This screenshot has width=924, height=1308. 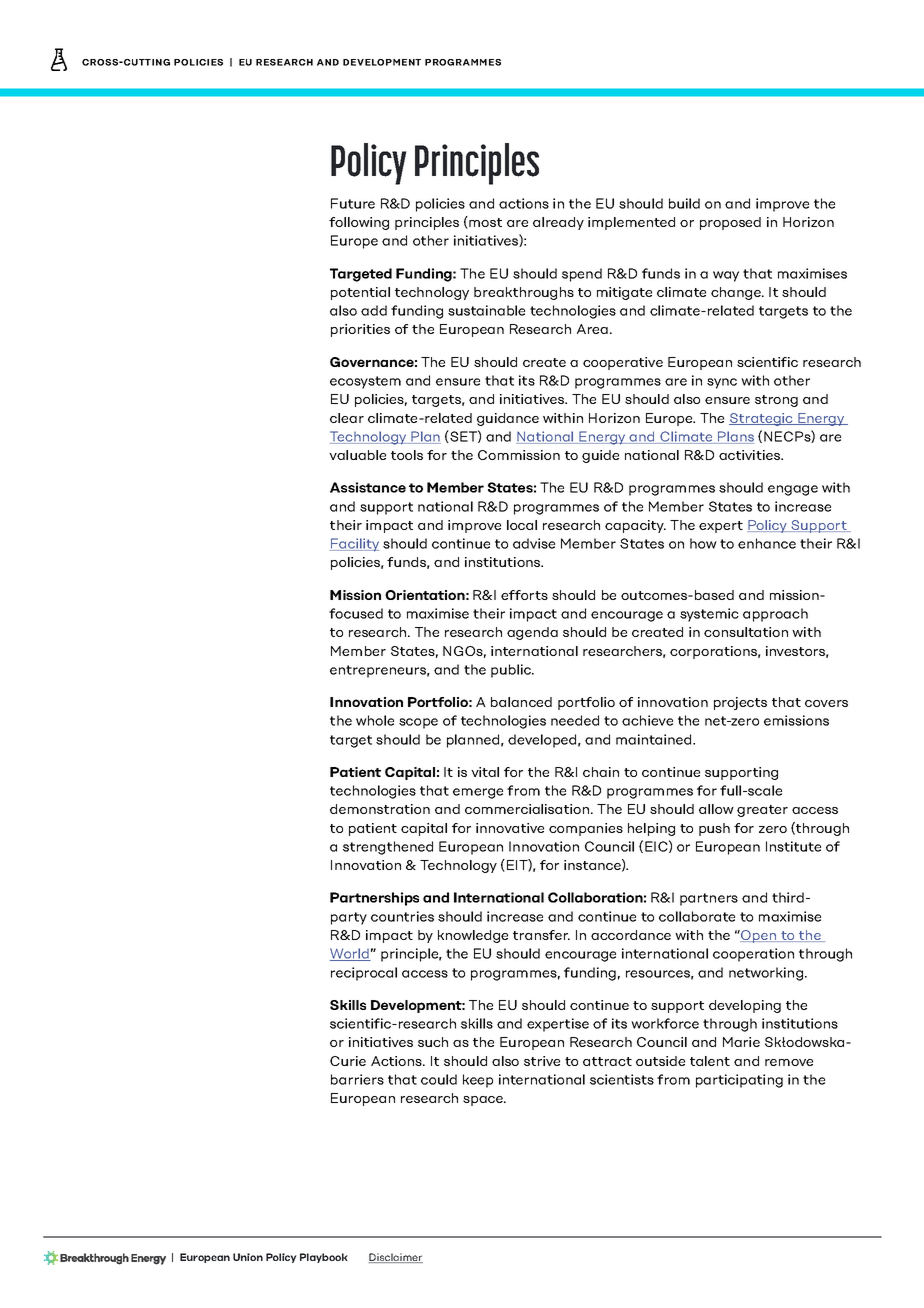 I want to click on barriers, so click(x=357, y=1079).
